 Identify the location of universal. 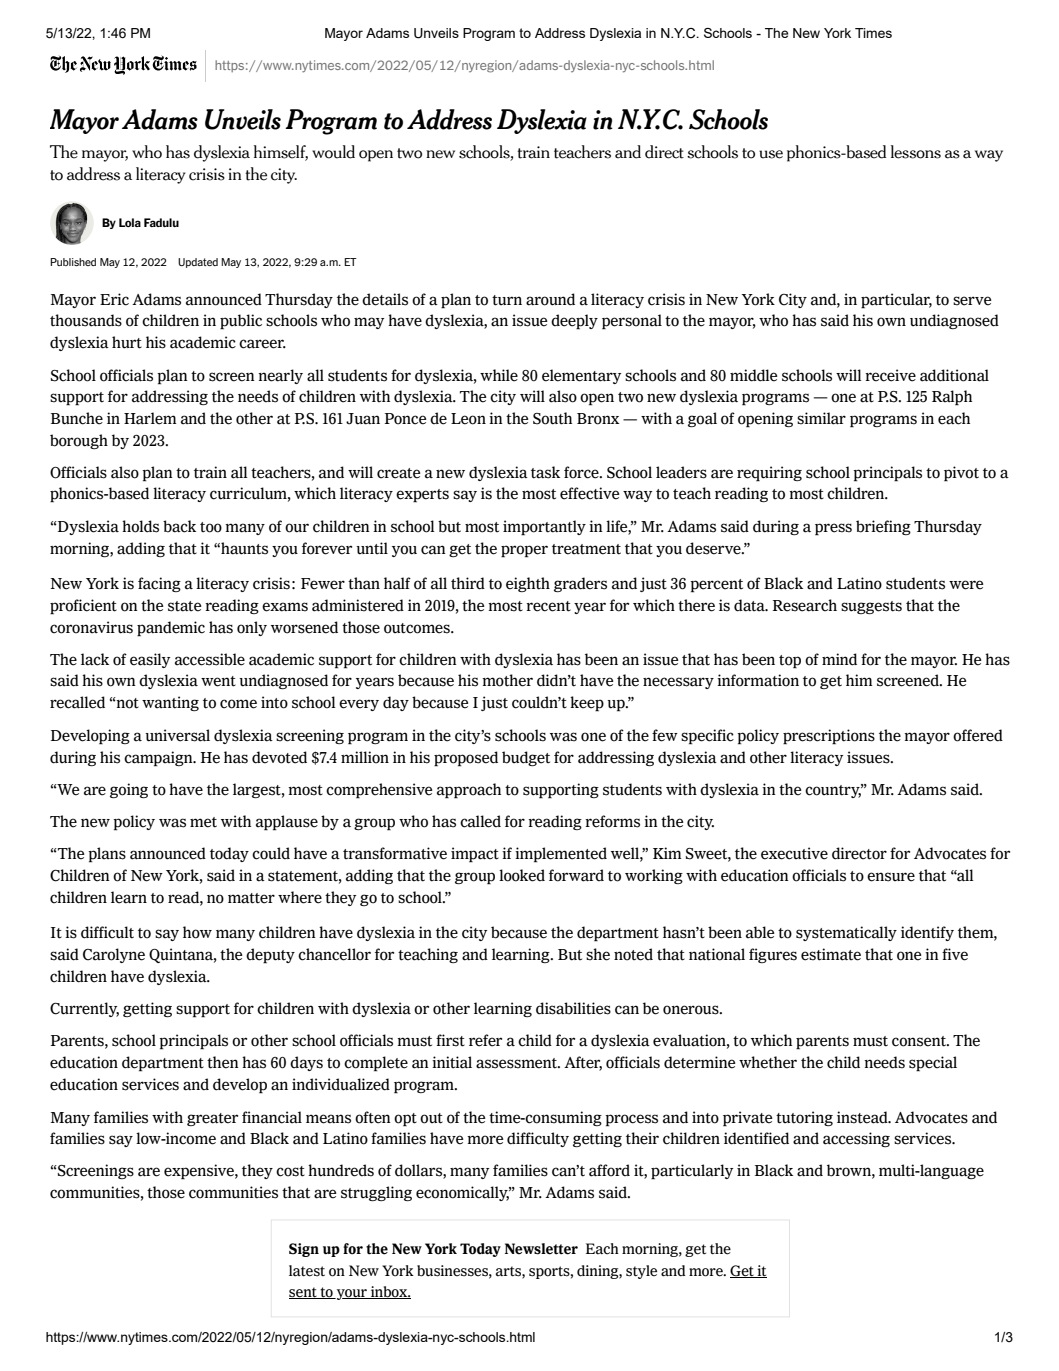
(177, 735).
